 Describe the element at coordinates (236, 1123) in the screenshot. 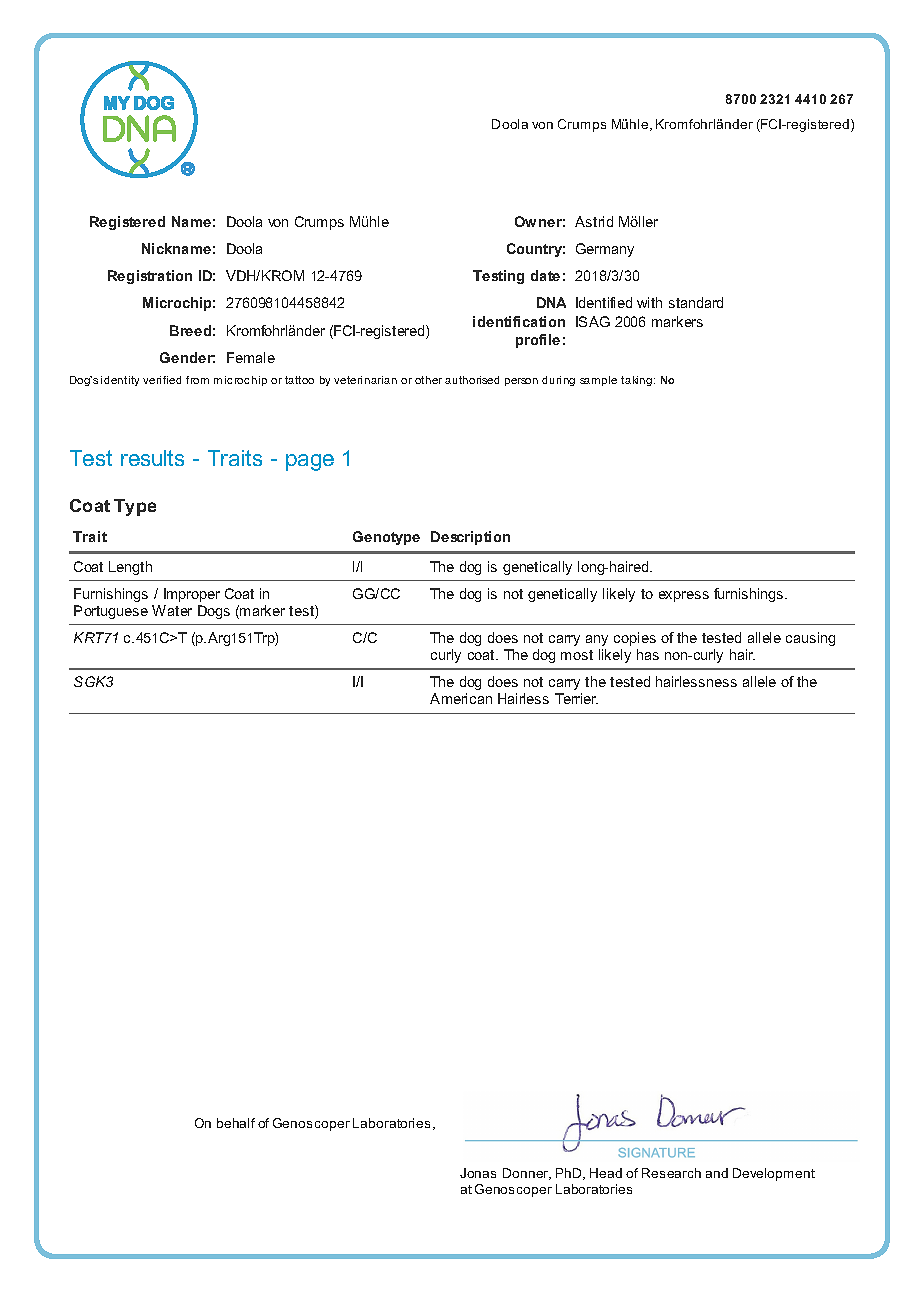

I see `behalf` at that location.
